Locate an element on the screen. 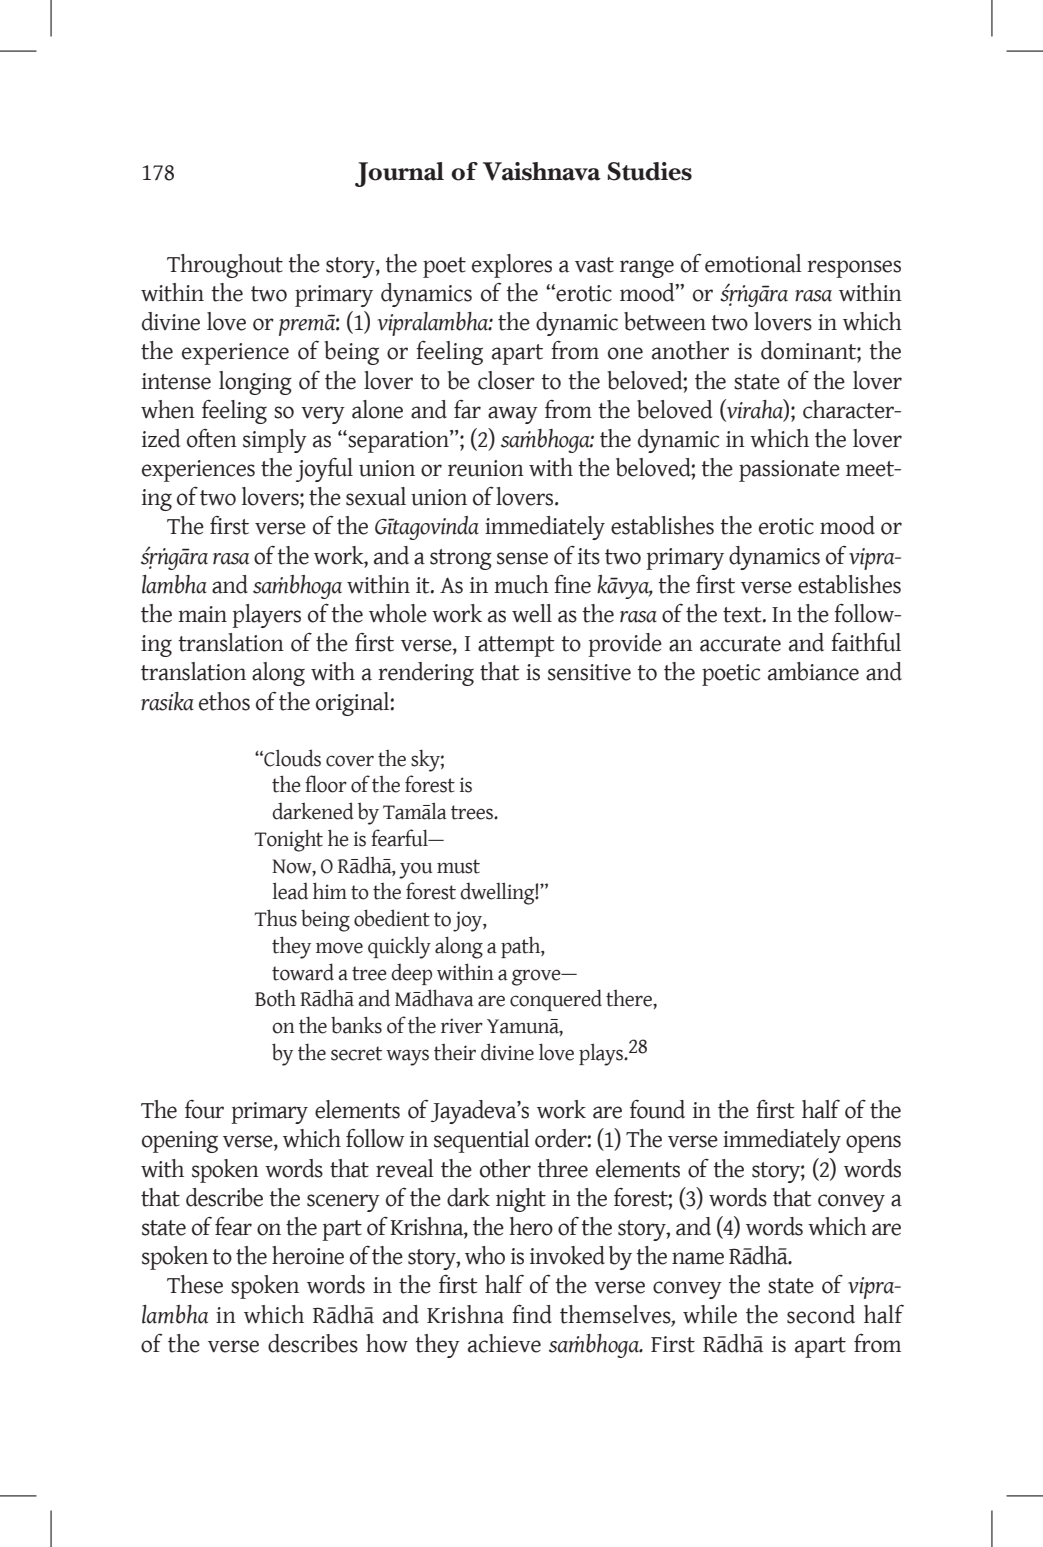 Image resolution: width=1043 pixels, height=1547 pixels. must is located at coordinates (458, 866).
